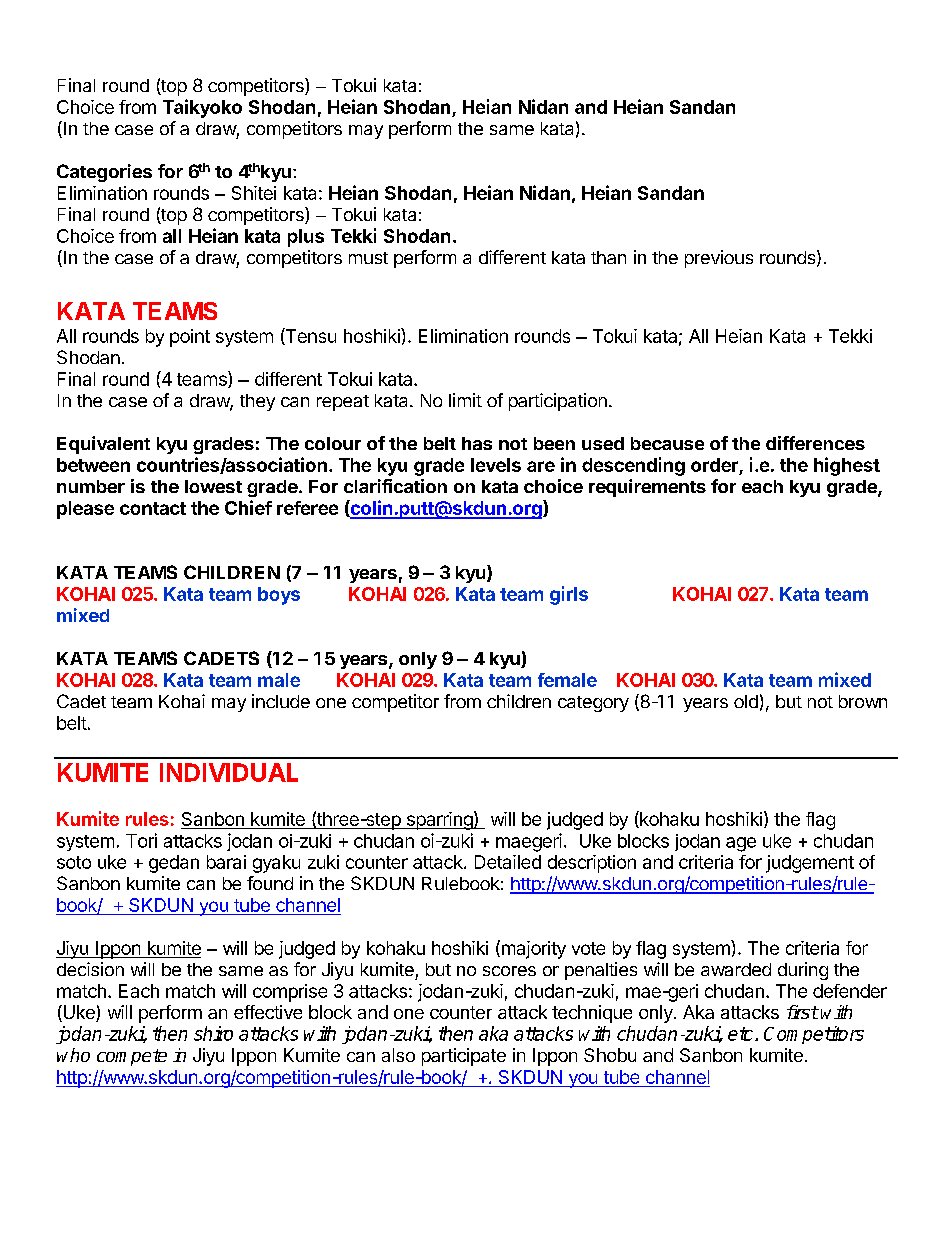 The image size is (952, 1233). What do you see at coordinates (593, 704) in the document?
I see `category` at bounding box center [593, 704].
